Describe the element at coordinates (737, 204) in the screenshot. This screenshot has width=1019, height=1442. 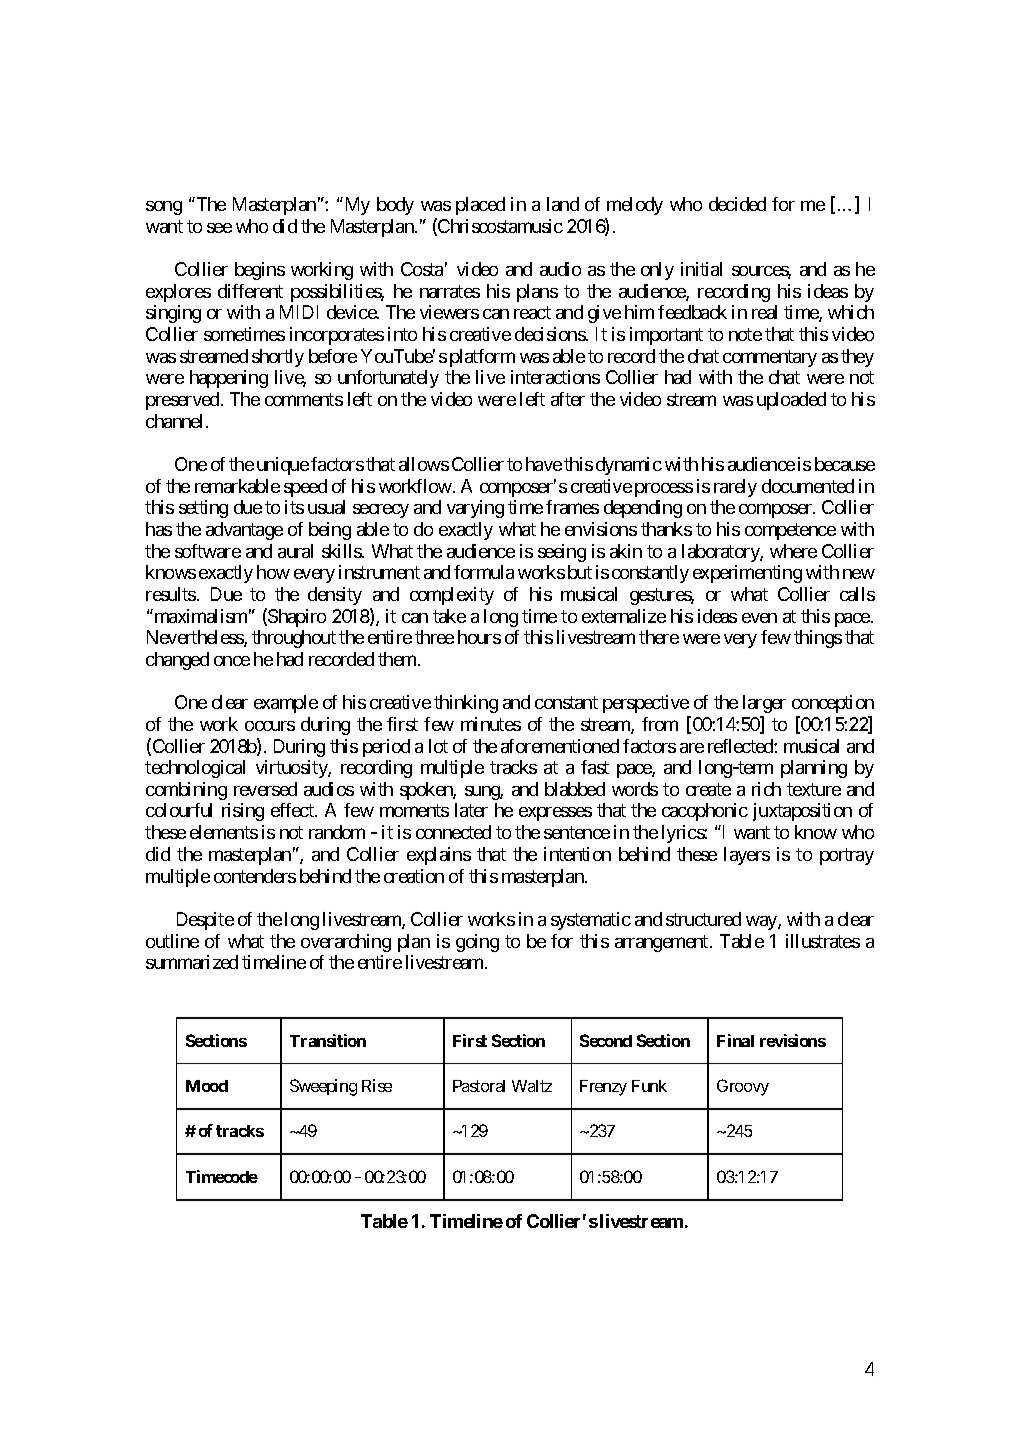
I see `decided` at that location.
